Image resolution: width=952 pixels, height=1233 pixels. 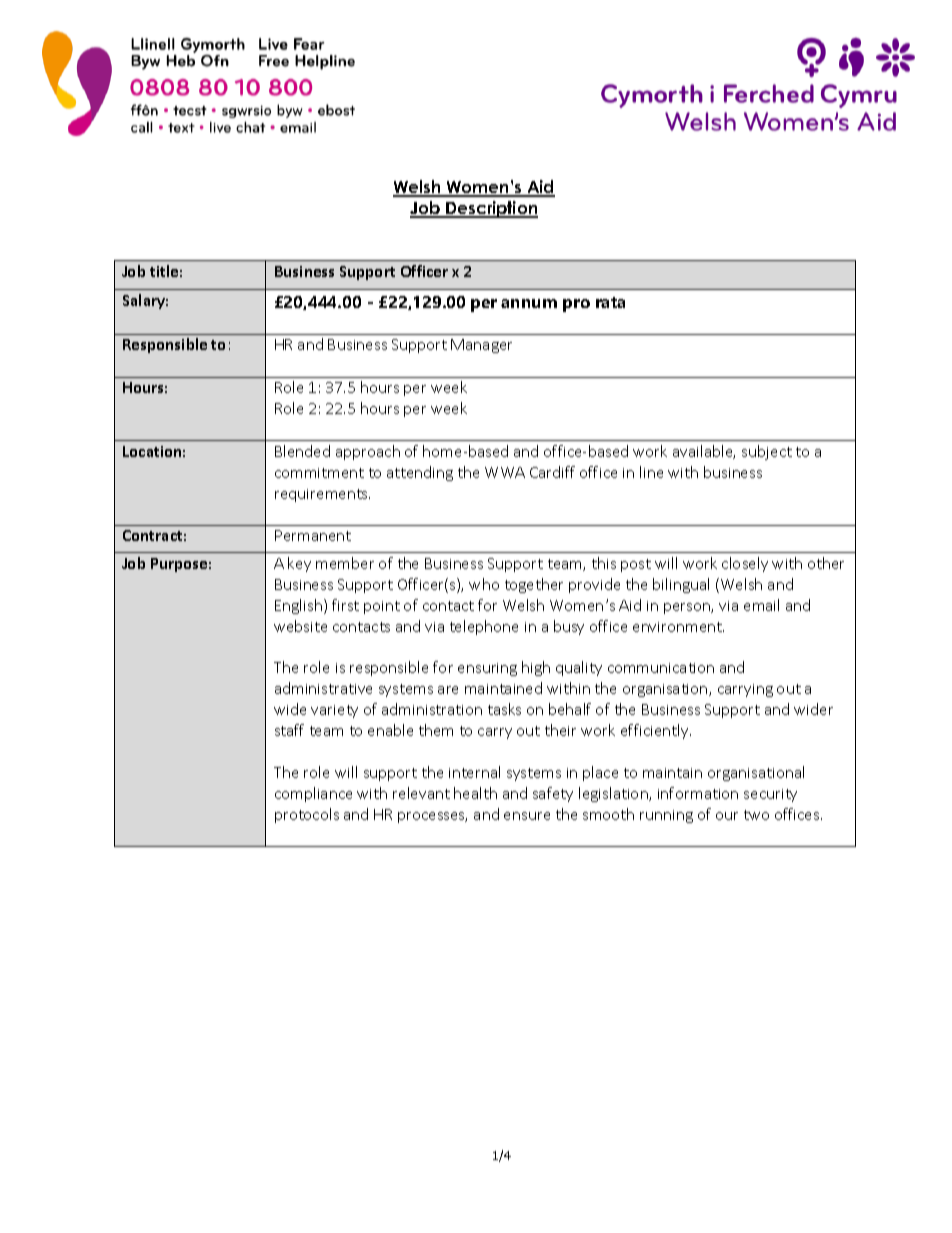 What do you see at coordinates (491, 209) in the screenshot?
I see `Description` at bounding box center [491, 209].
